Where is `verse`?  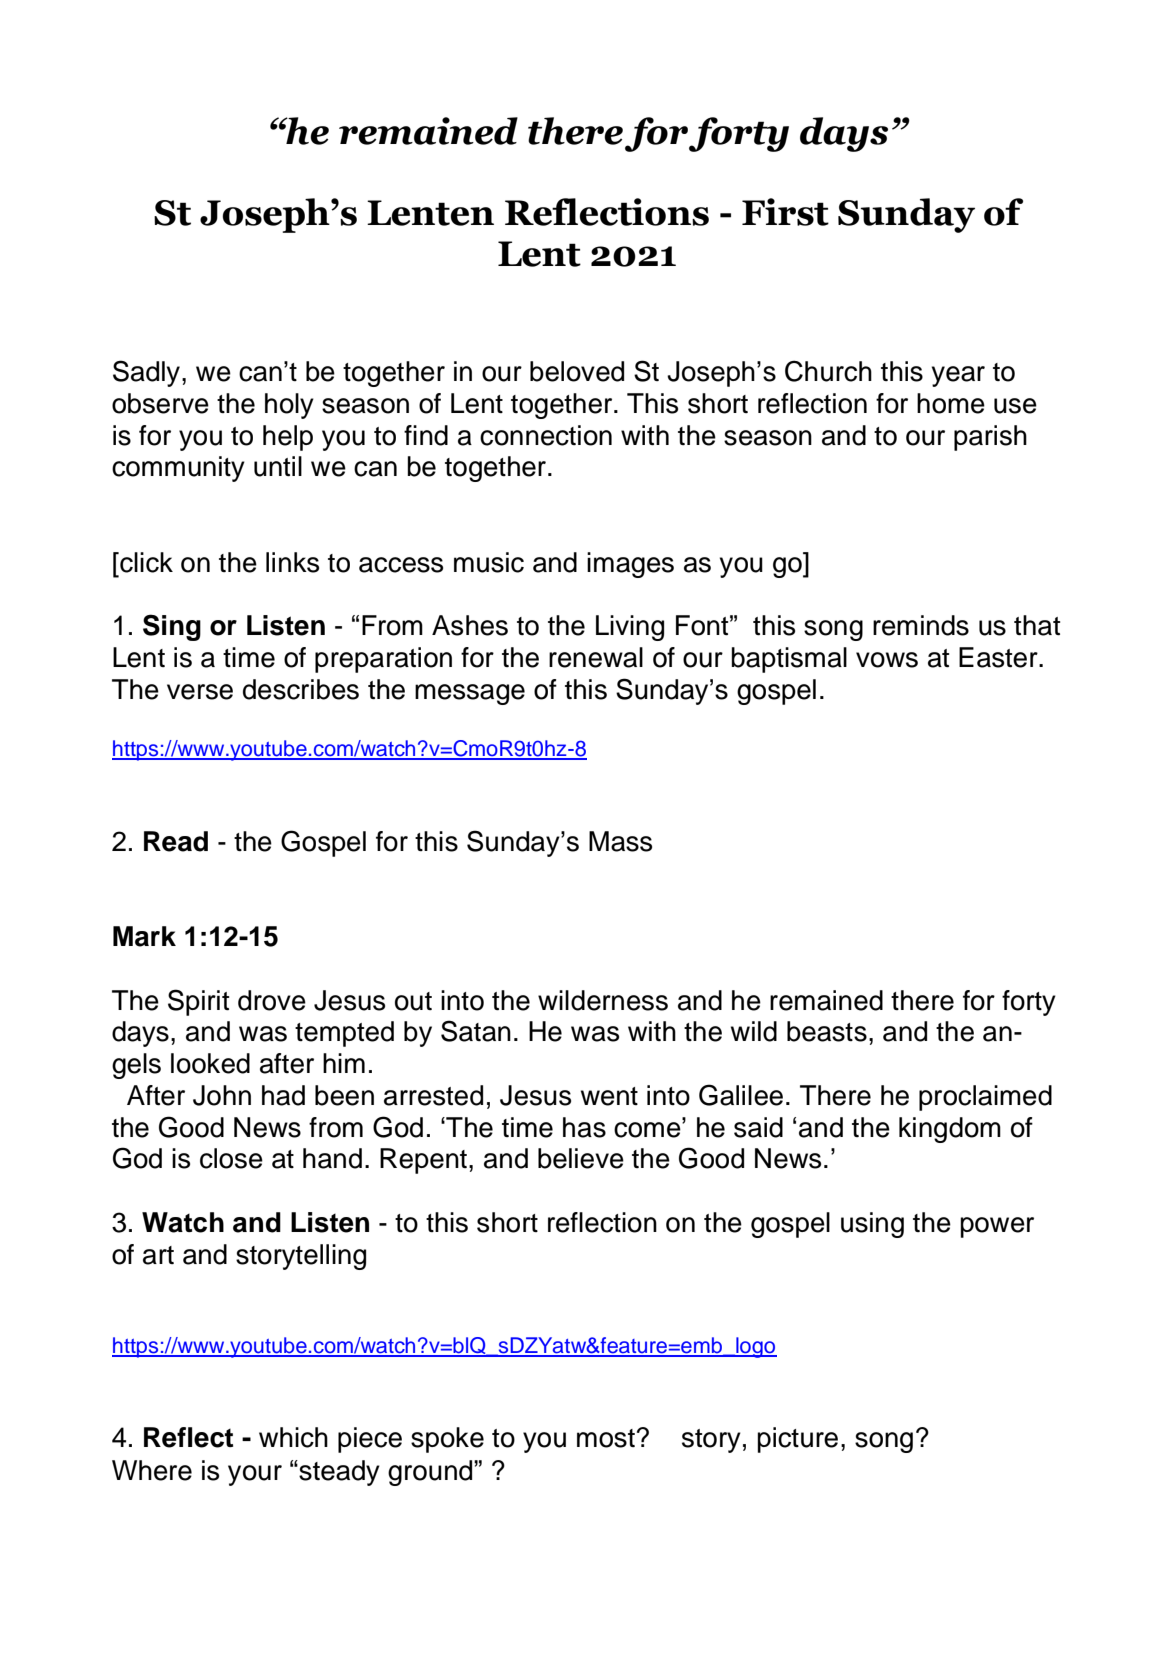
verse is located at coordinates (200, 692).
